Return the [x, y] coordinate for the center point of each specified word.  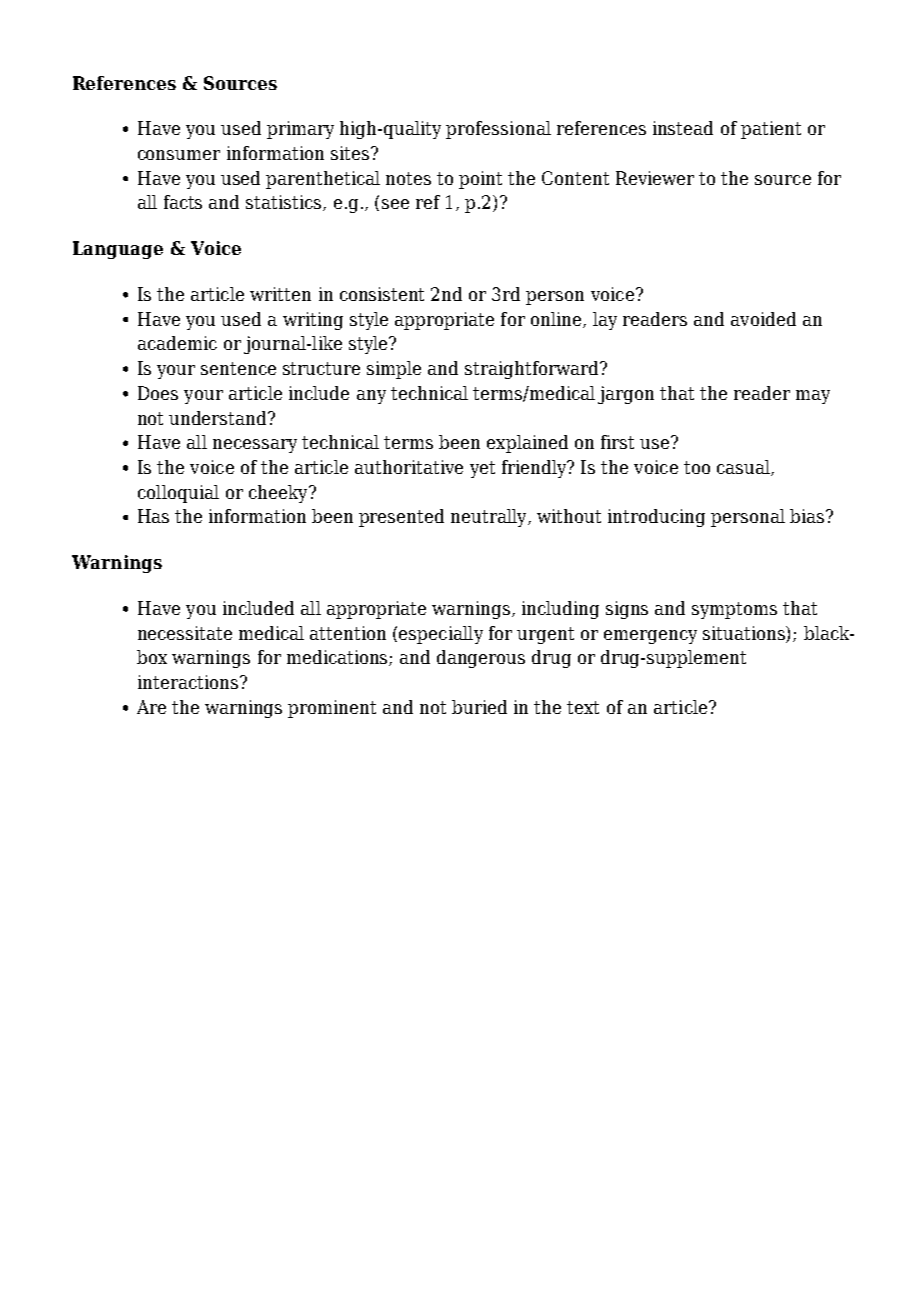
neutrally [490, 518]
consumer [179, 155]
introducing [656, 518]
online [557, 320]
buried [479, 707]
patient [771, 130]
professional [498, 130]
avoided [763, 319]
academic [177, 343]
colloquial [178, 494]
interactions [188, 682]
